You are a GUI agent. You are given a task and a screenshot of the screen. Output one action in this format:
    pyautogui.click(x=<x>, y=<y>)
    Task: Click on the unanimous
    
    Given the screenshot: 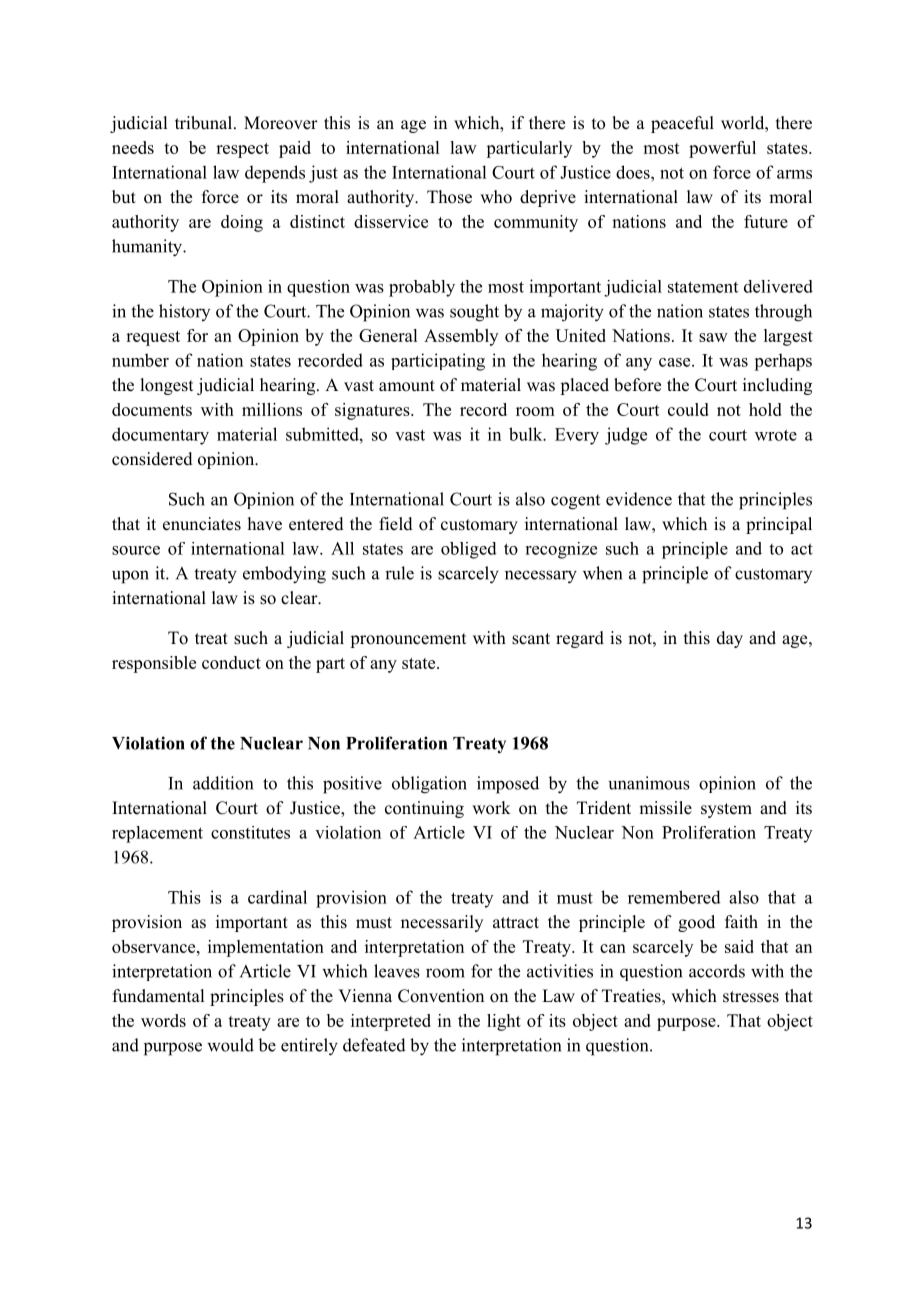 What is the action you would take?
    pyautogui.click(x=649, y=783)
